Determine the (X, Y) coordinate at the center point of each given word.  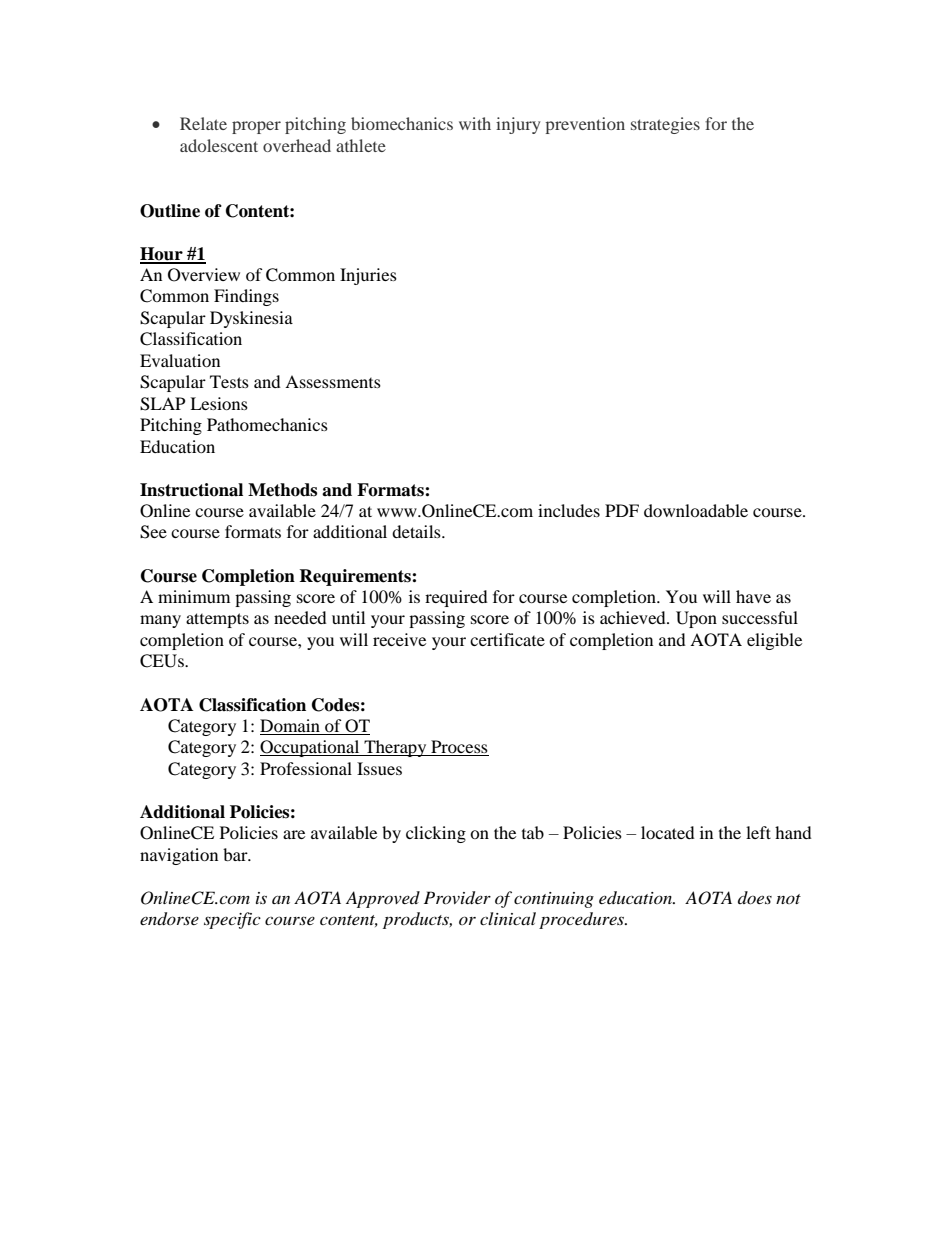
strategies (665, 125)
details (417, 531)
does (755, 897)
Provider (457, 898)
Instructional (191, 490)
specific (232, 920)
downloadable (696, 510)
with (475, 123)
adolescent (219, 145)
